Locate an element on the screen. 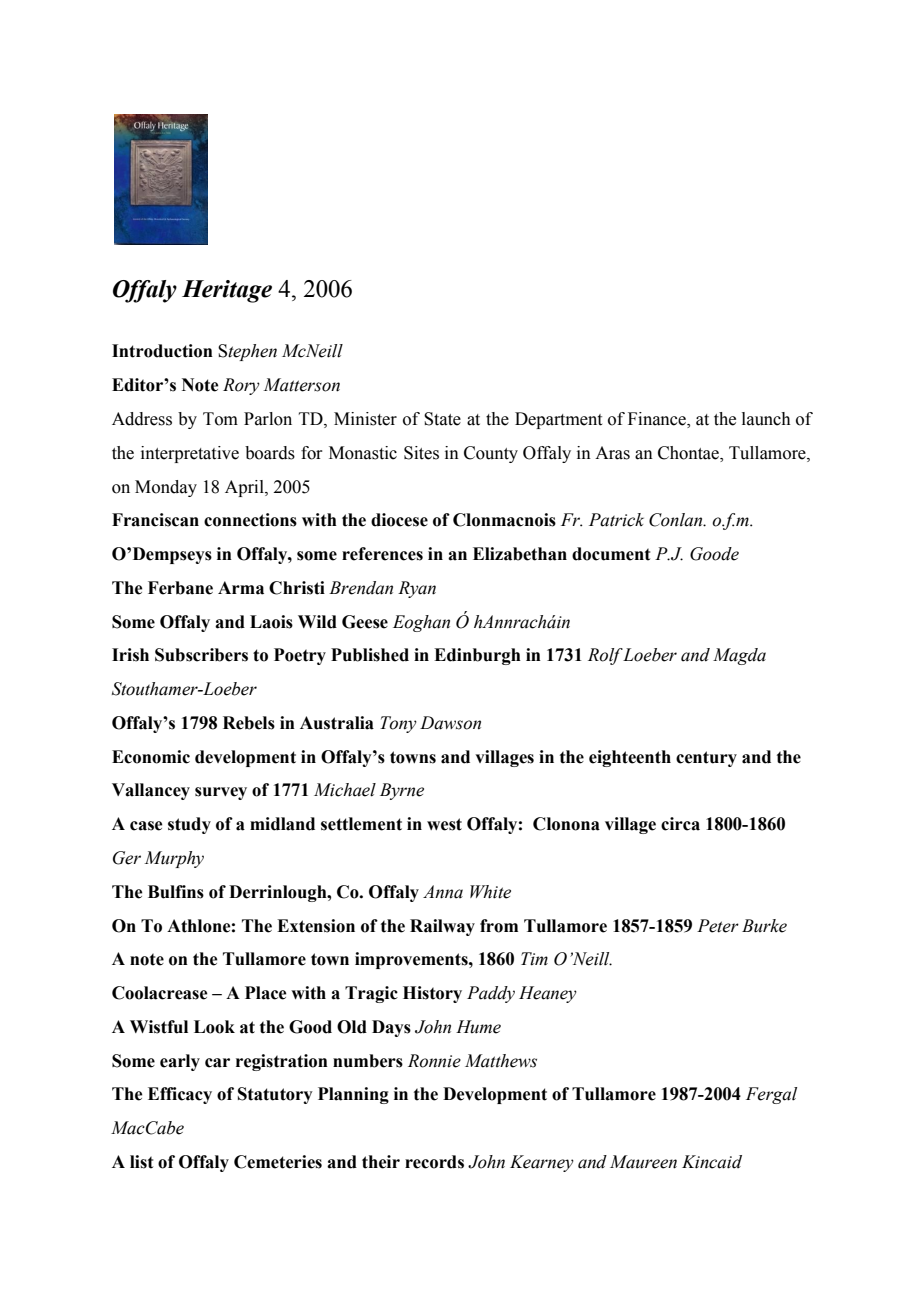 This screenshot has height=1309, width=924. document is located at coordinates (611, 554).
